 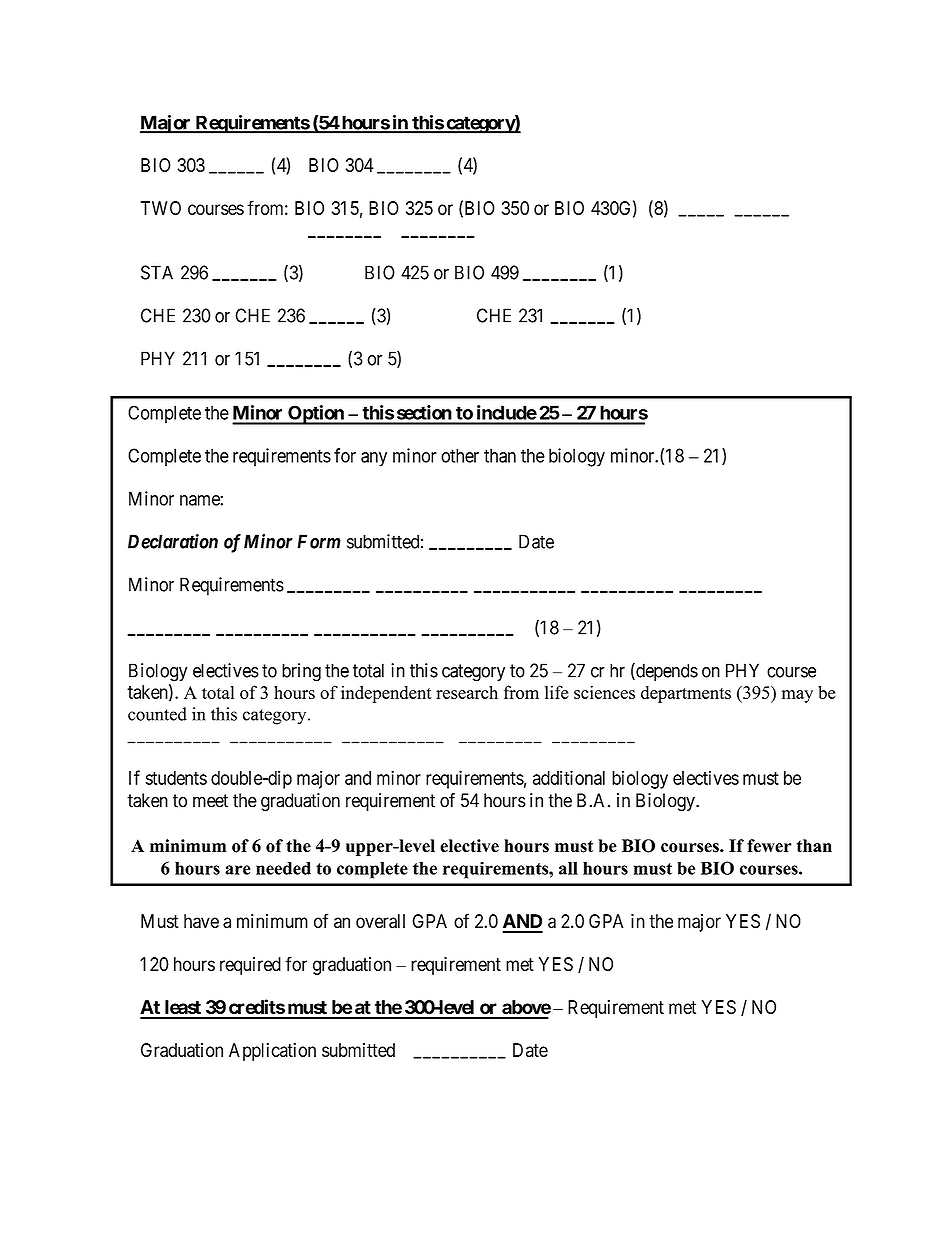 What do you see at coordinates (569, 777) in the screenshot?
I see `additional` at bounding box center [569, 777].
